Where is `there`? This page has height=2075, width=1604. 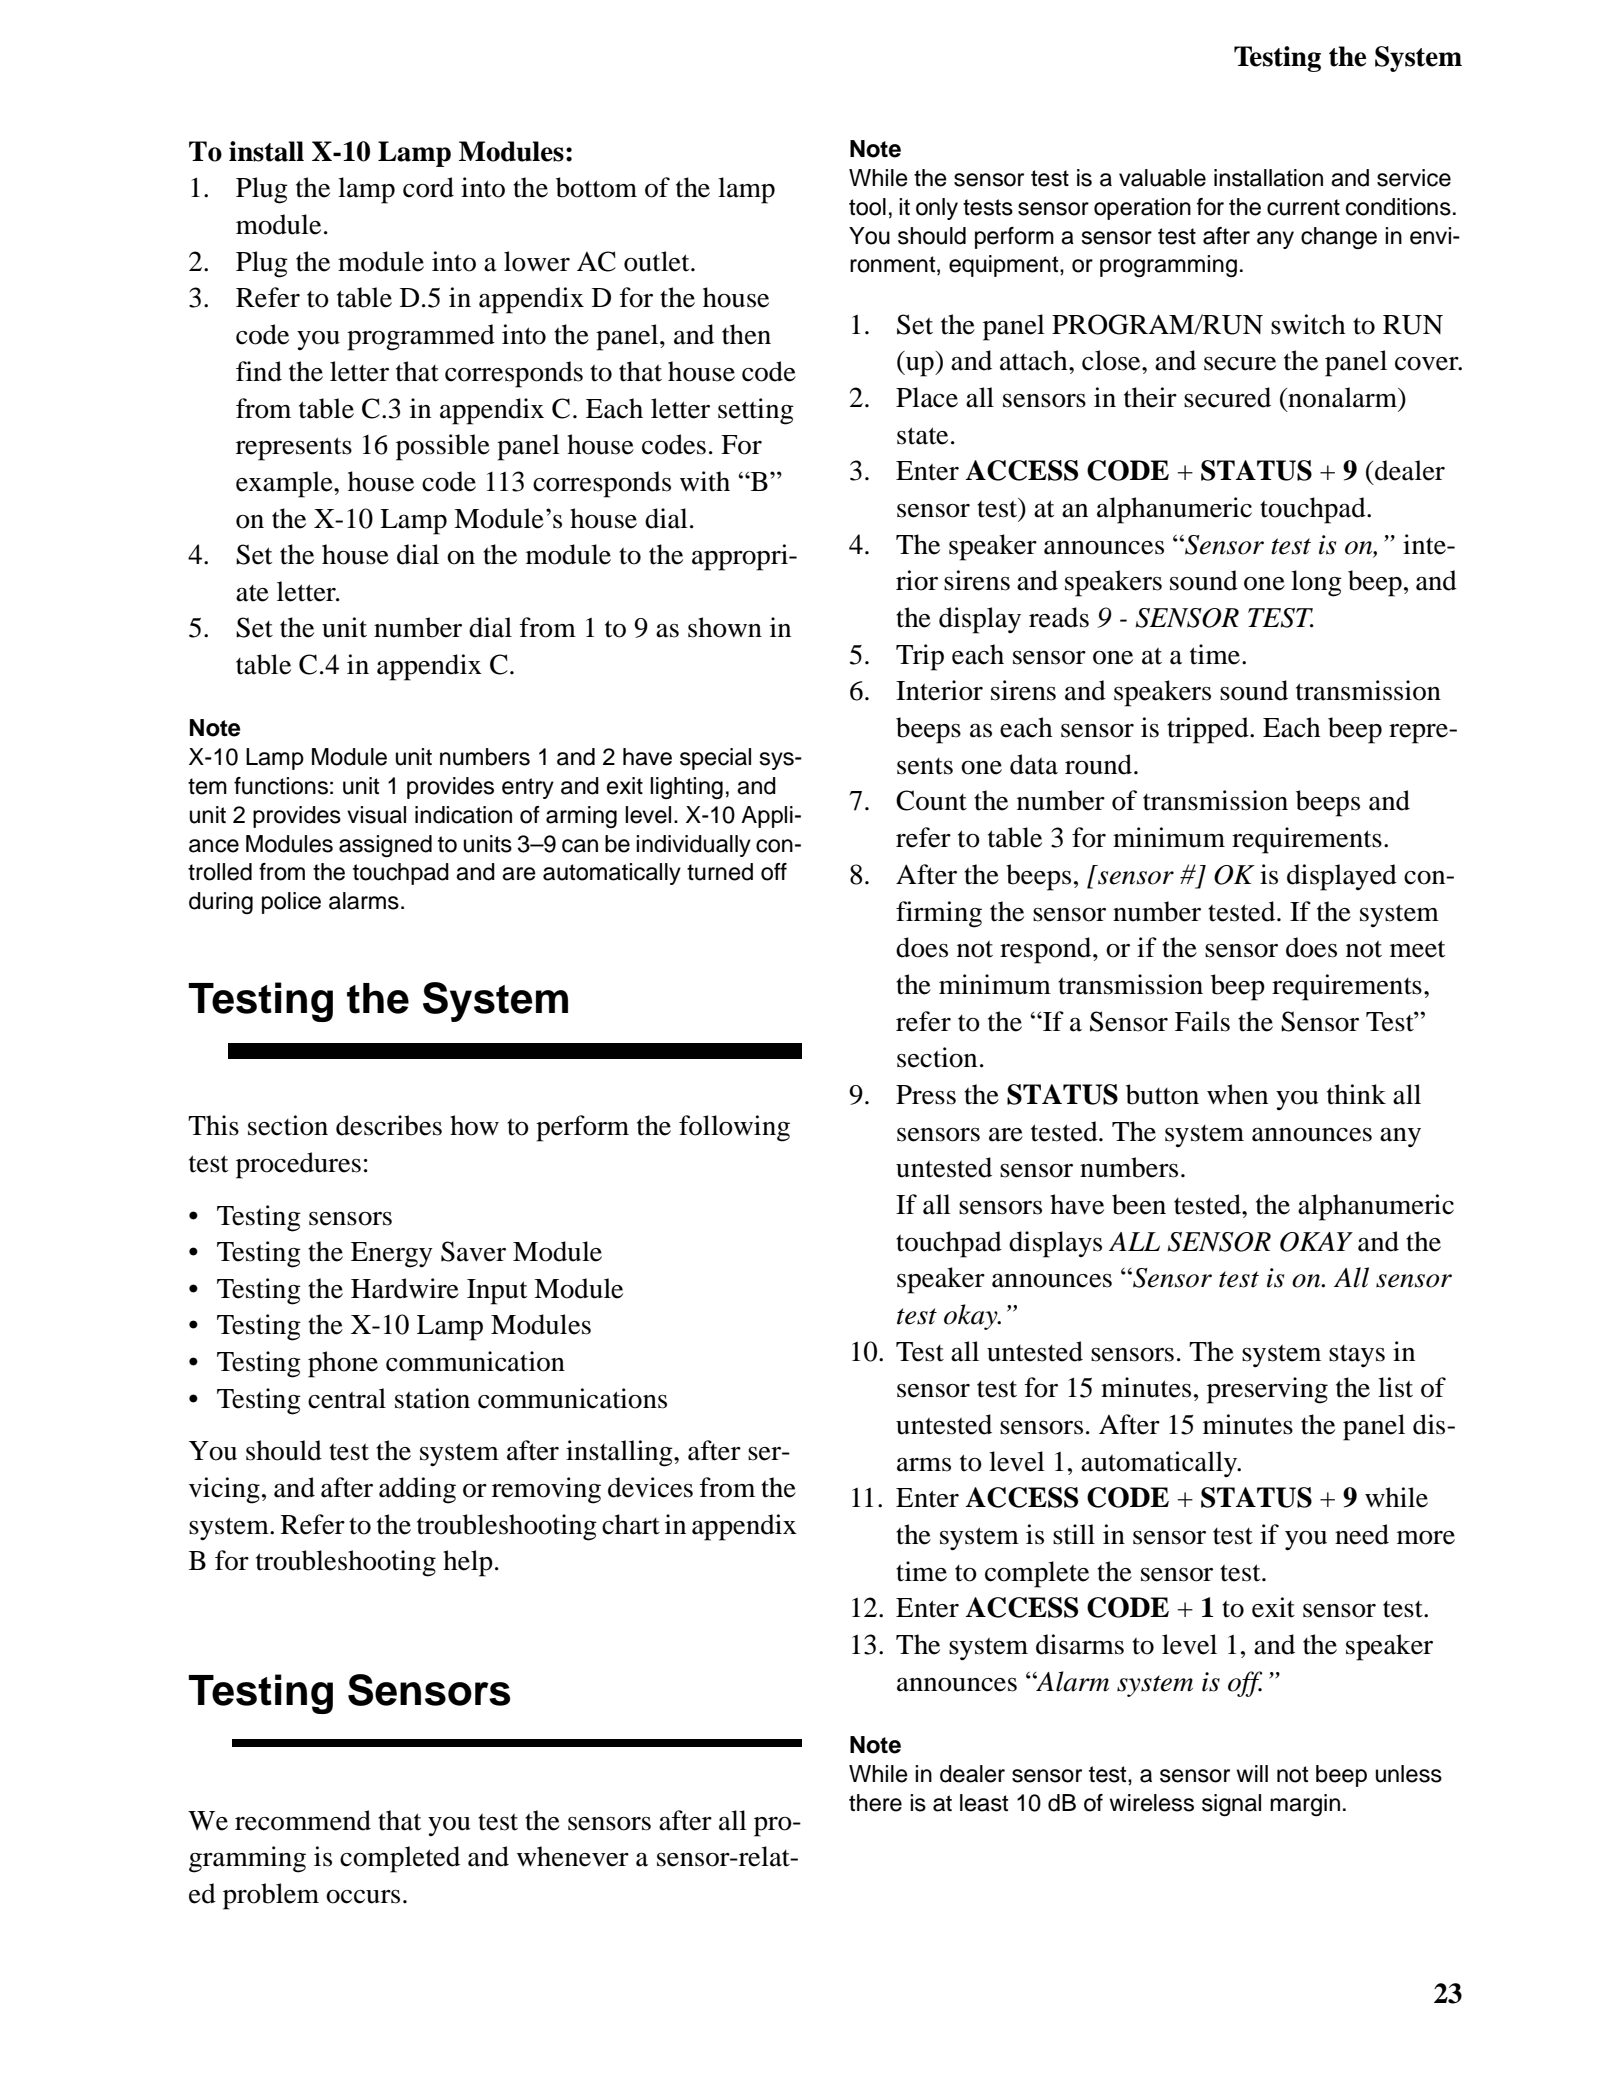
there is located at coordinates (875, 1803).
